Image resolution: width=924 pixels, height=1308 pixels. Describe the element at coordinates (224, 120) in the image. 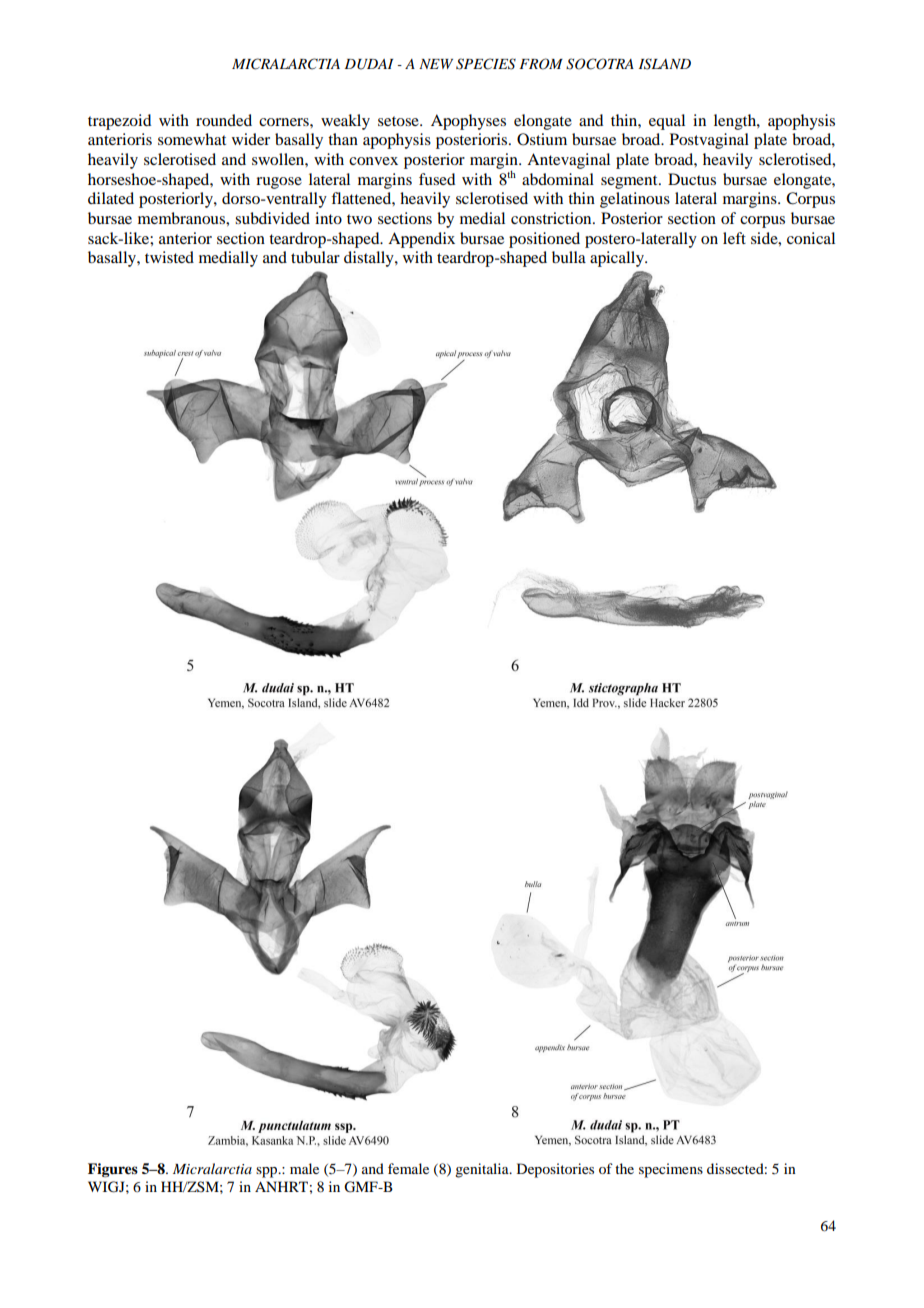

I see `rounded` at that location.
